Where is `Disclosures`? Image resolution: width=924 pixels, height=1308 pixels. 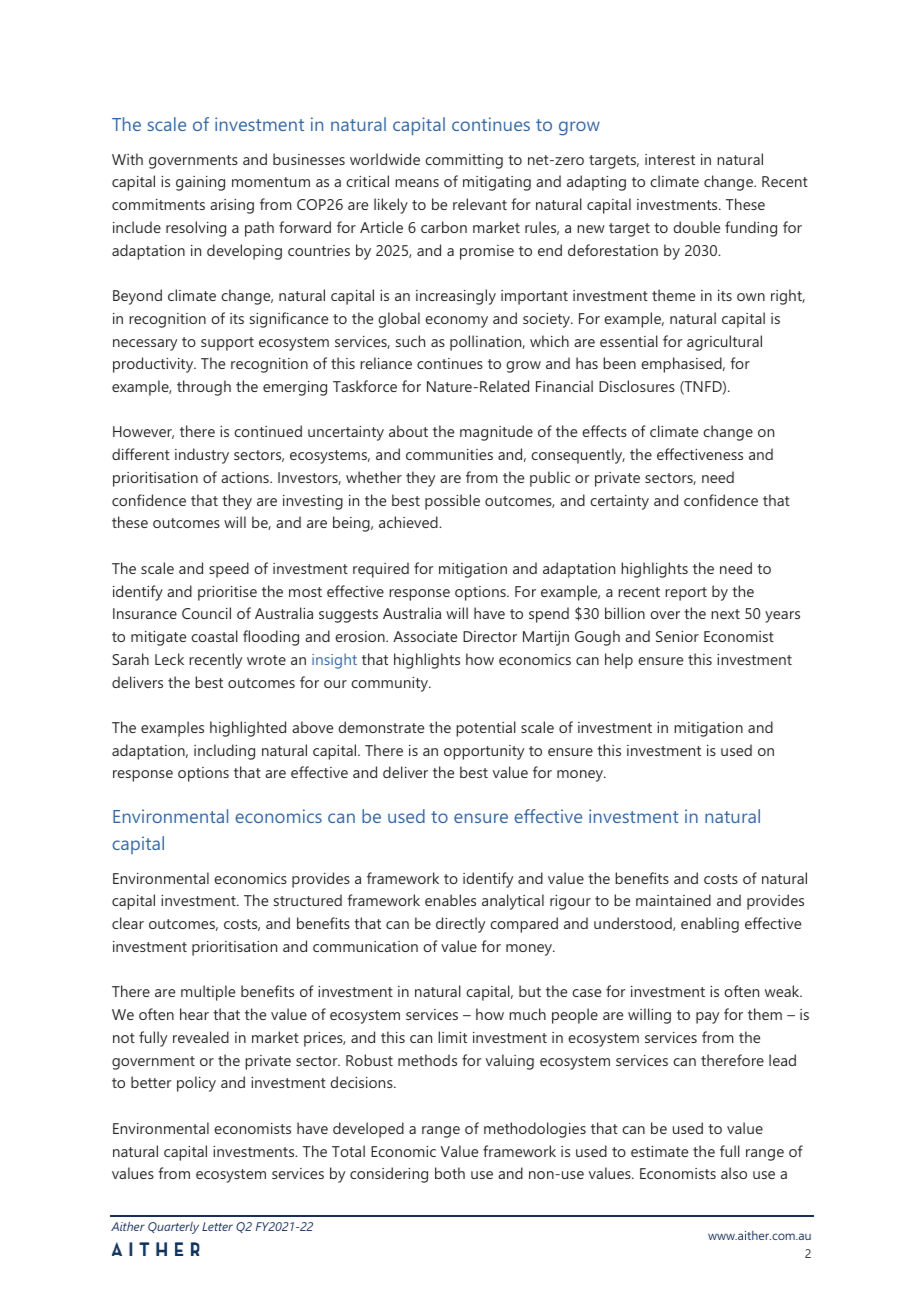
Disclosures is located at coordinates (637, 386).
